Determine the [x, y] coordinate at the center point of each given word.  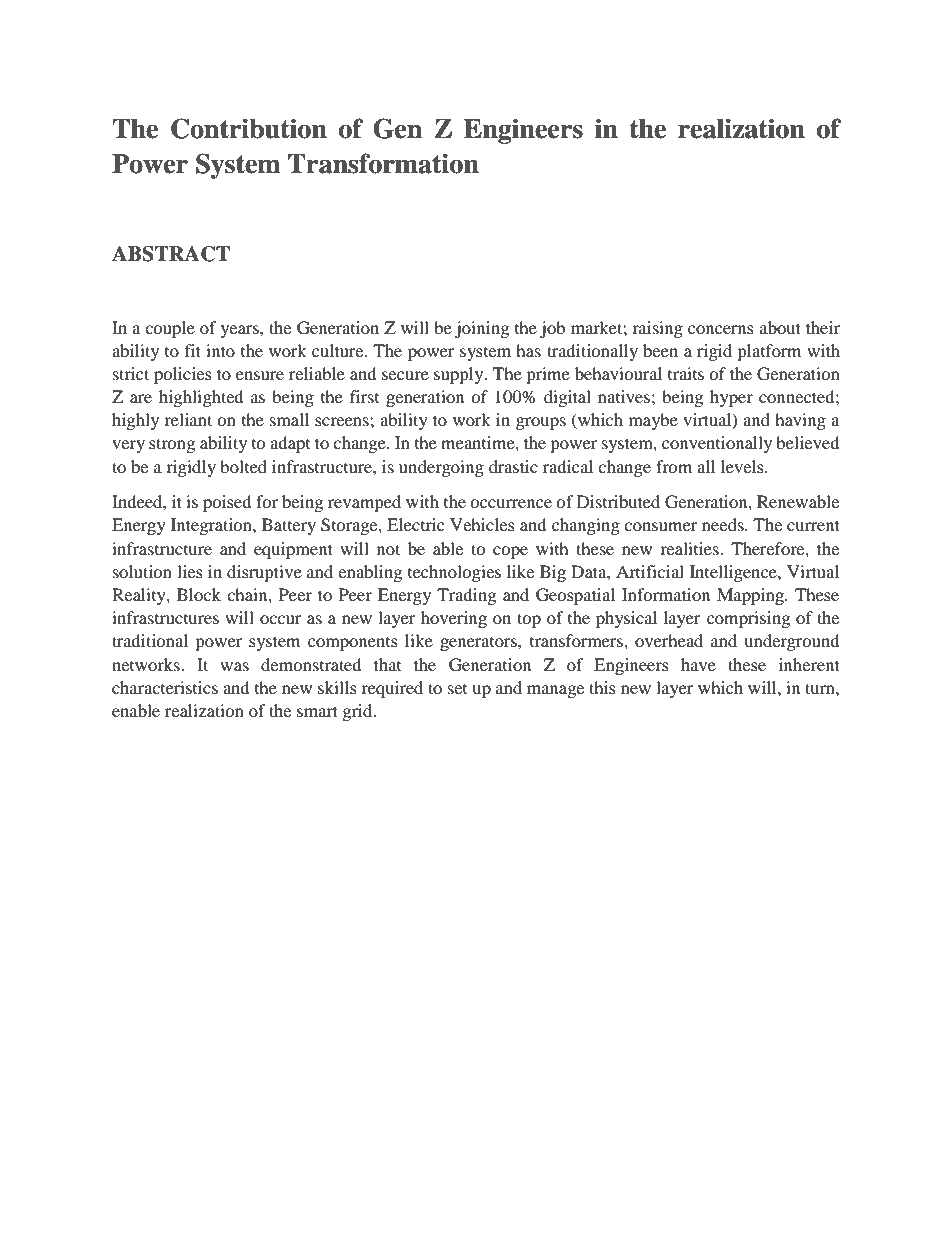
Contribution [249, 128]
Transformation [383, 163]
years [241, 331]
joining [482, 329]
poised [227, 503]
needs [724, 524]
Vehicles [482, 524]
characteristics [165, 687]
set [457, 689]
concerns [721, 329]
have [698, 664]
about [780, 327]
